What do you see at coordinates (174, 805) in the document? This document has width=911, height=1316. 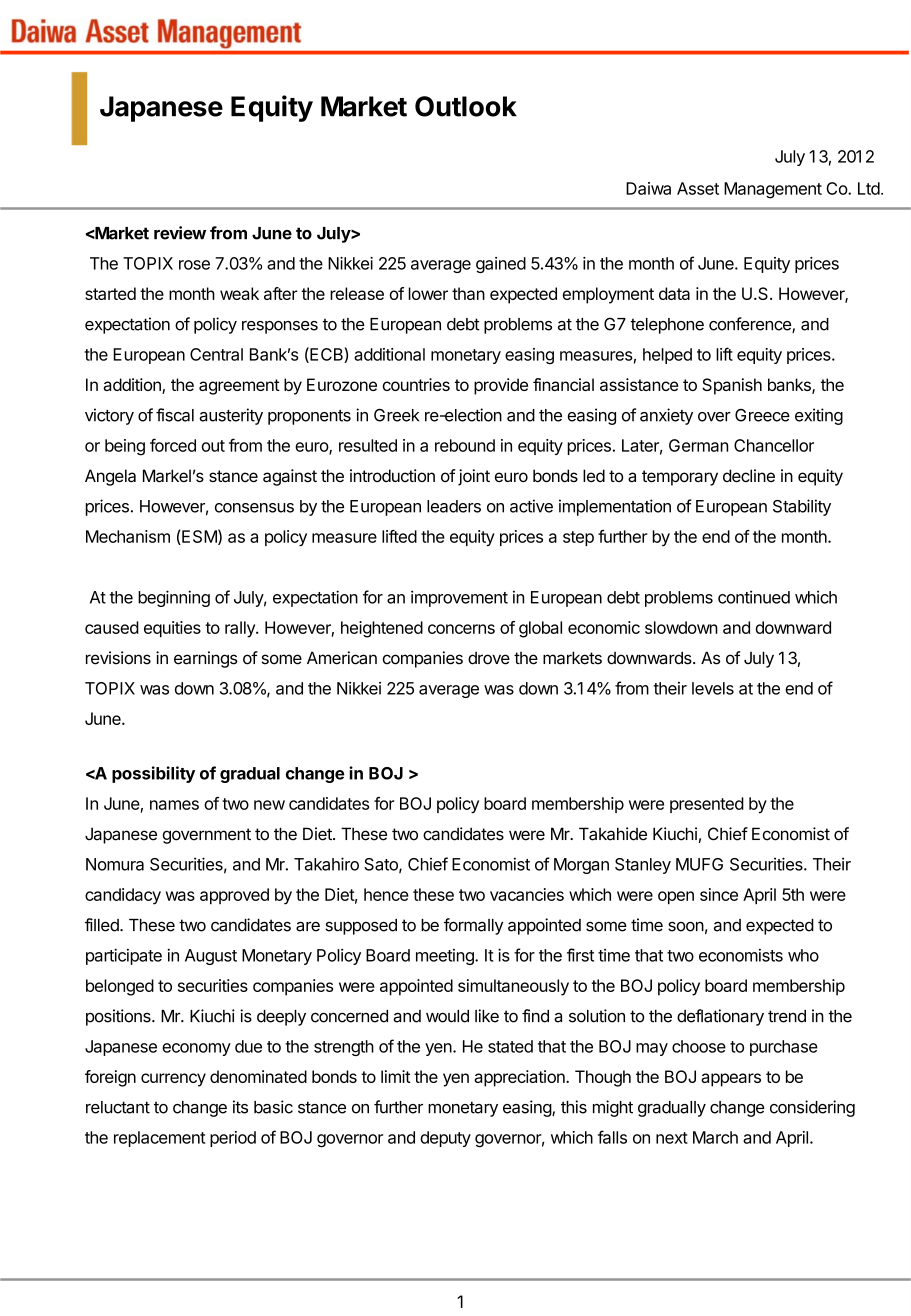 I see `names` at bounding box center [174, 805].
